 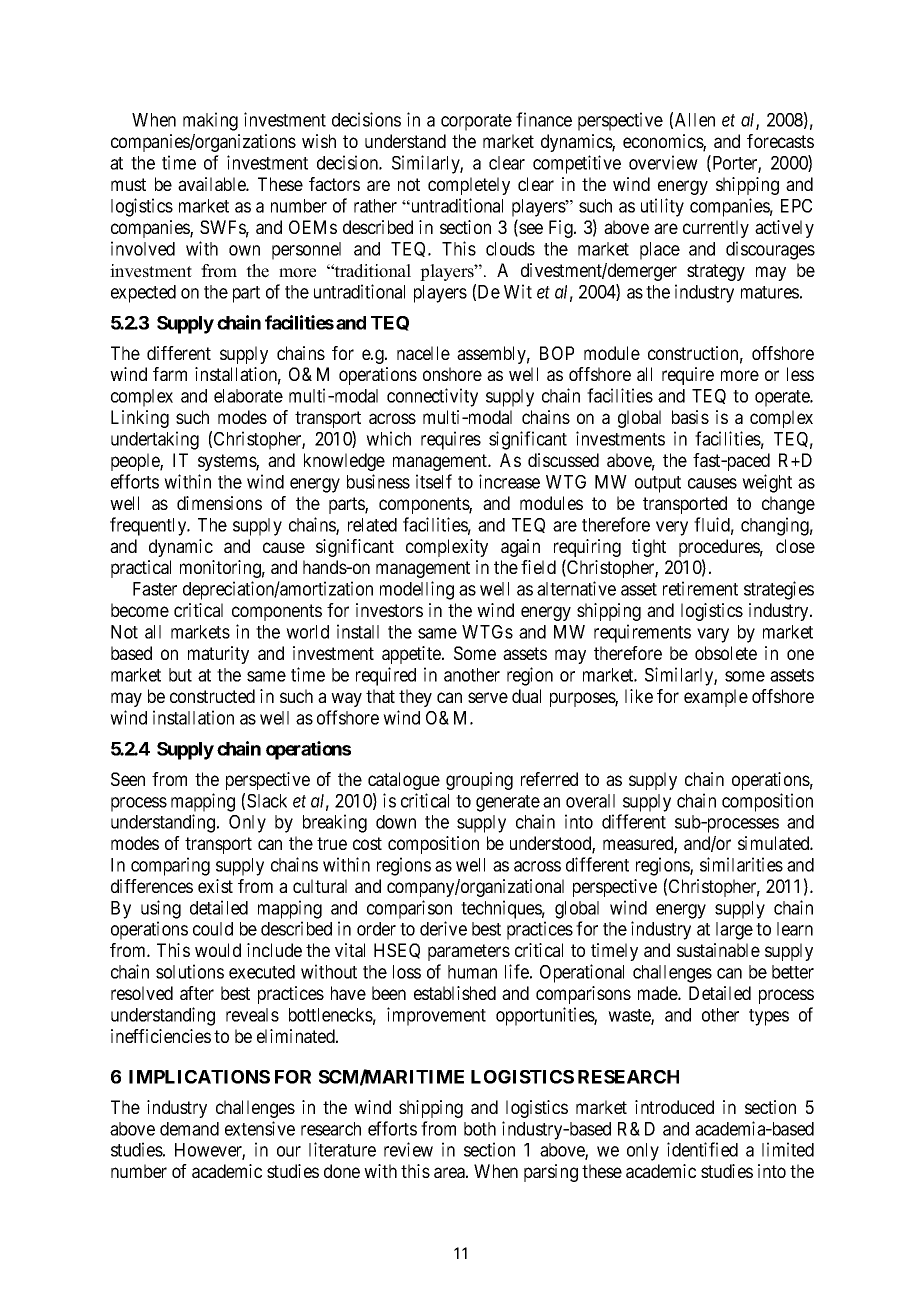 What do you see at coordinates (702, 1149) in the screenshot?
I see `identified` at bounding box center [702, 1149].
